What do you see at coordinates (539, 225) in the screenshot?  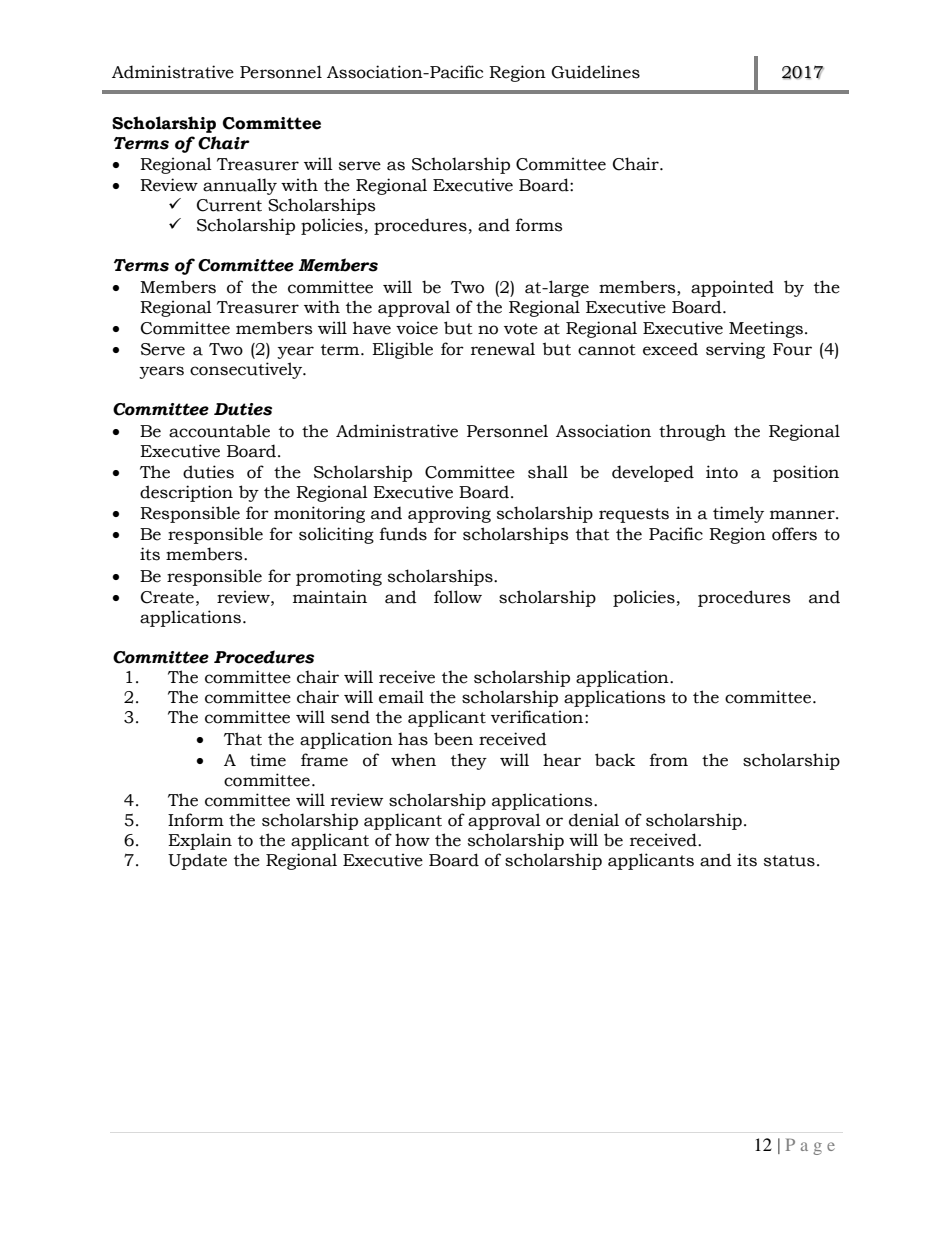 I see `forms` at bounding box center [539, 225].
